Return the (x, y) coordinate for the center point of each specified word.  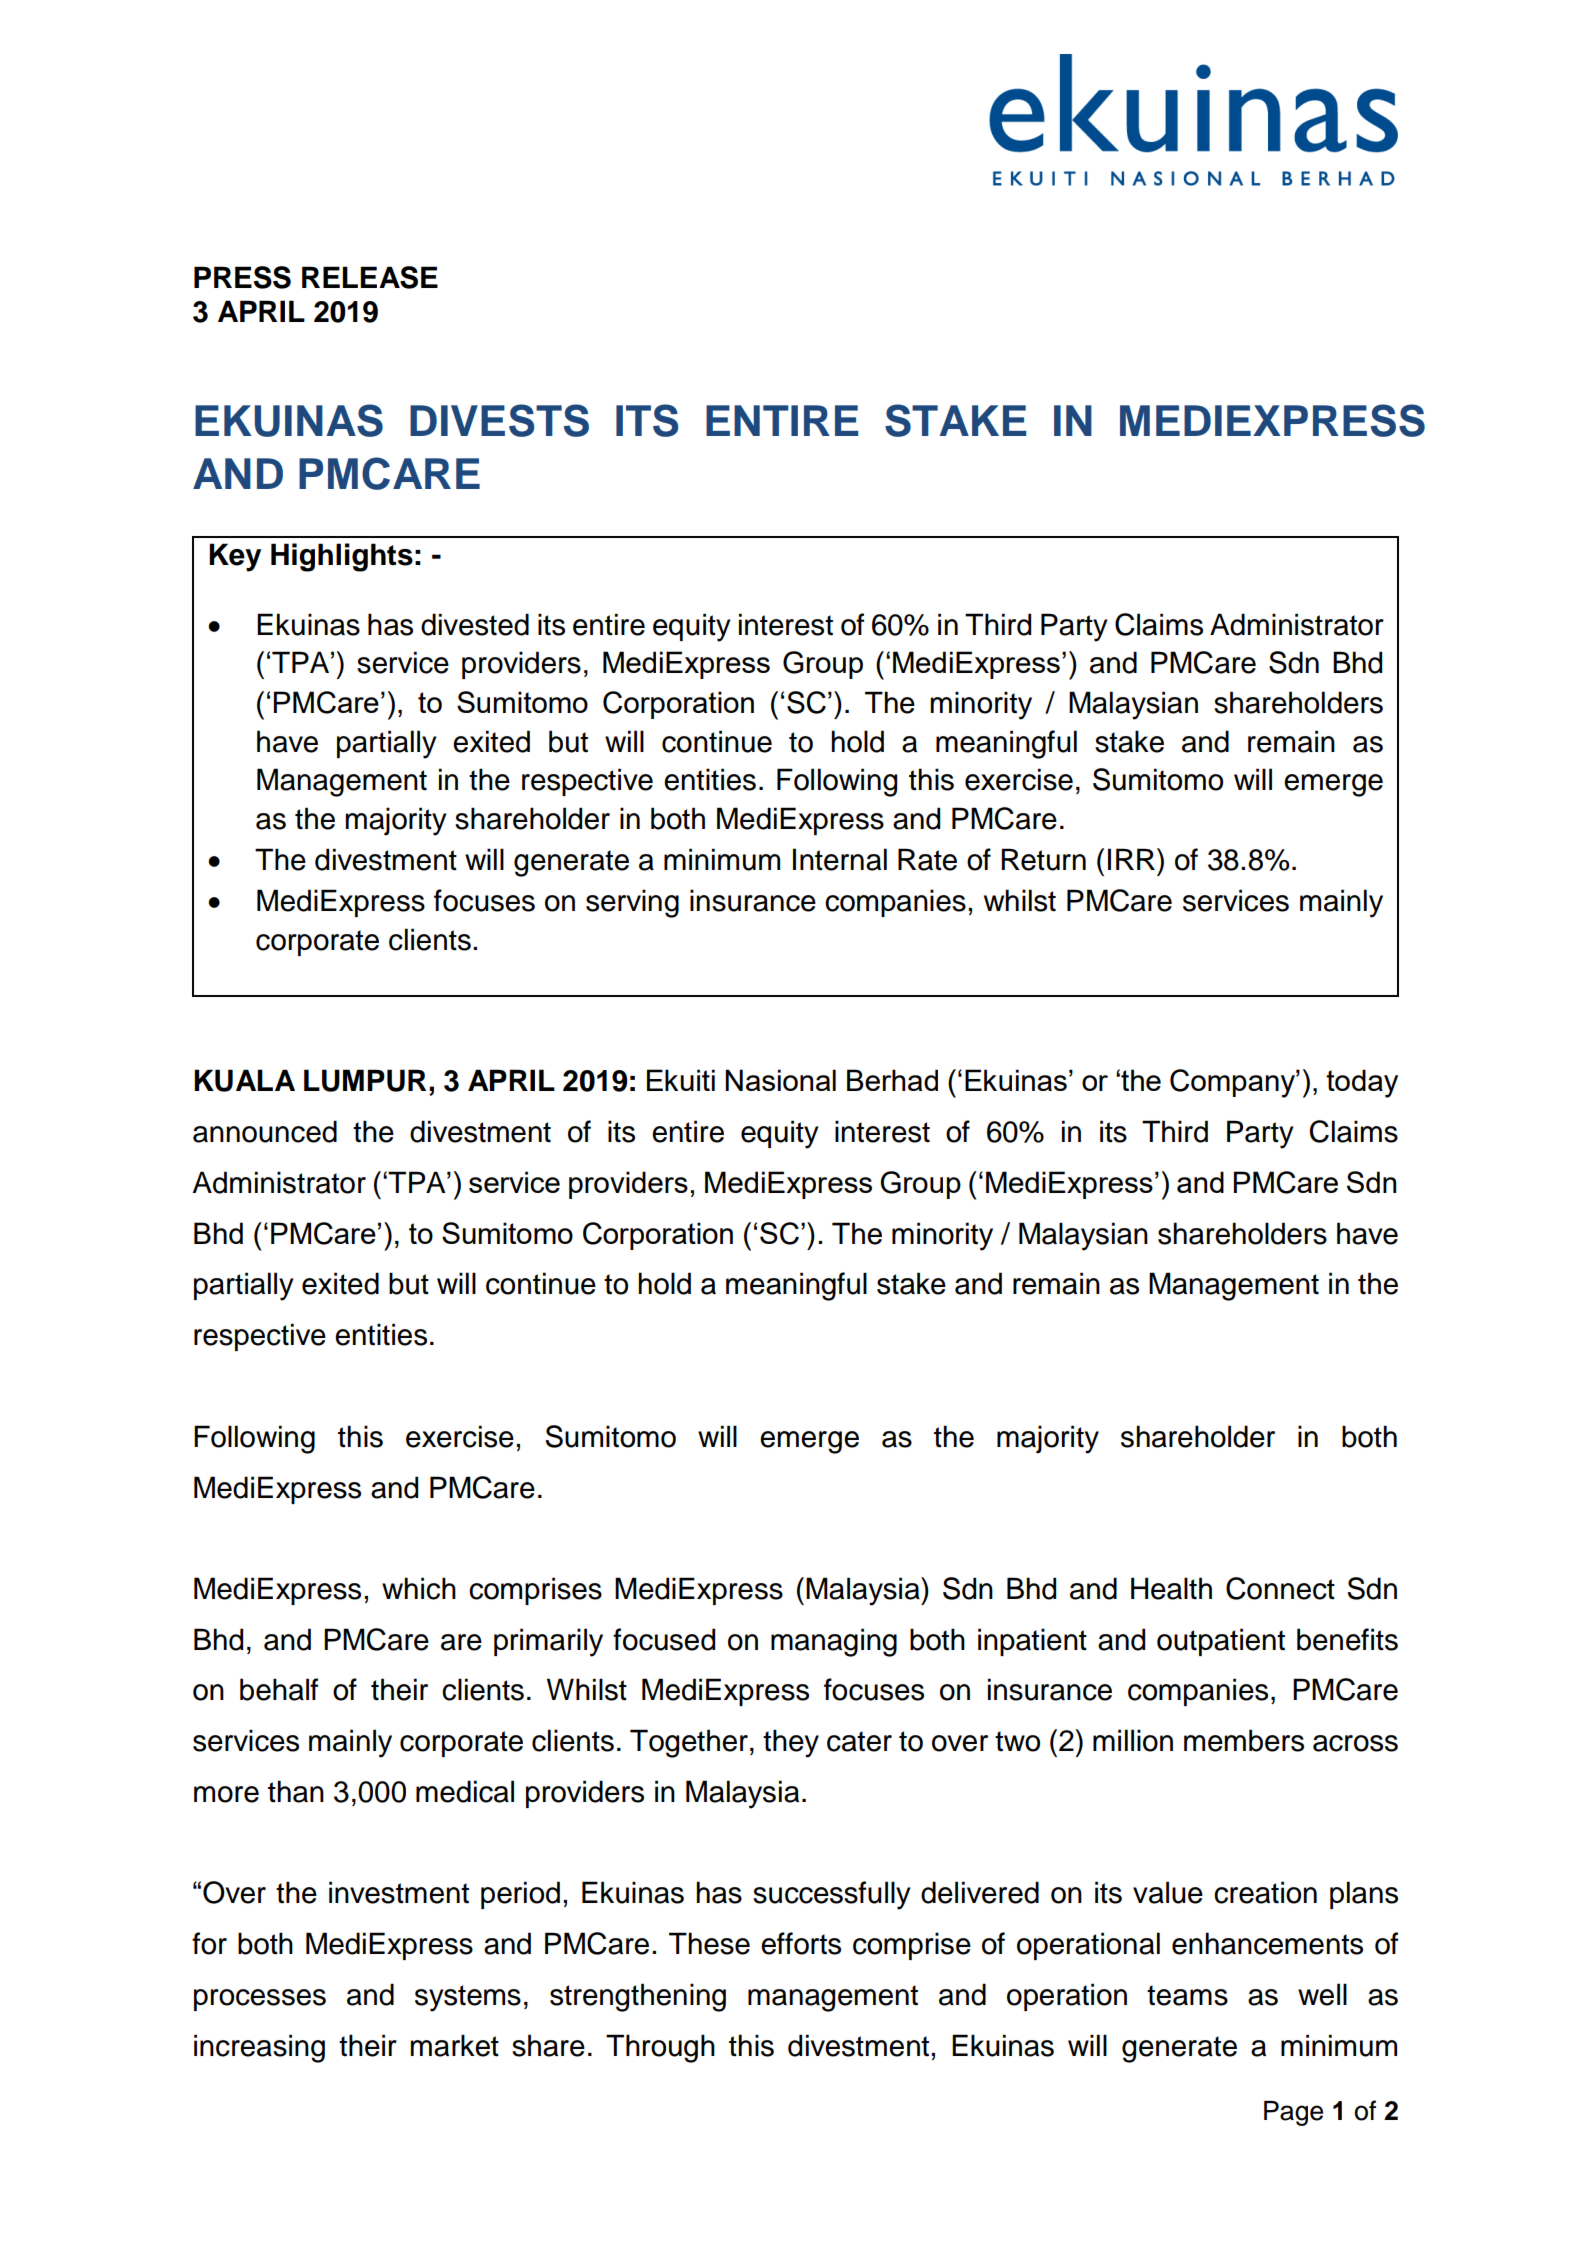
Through (660, 2048)
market (454, 2045)
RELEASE (370, 277)
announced (265, 1131)
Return (1044, 859)
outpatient (1221, 1642)
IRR (1133, 859)
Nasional (780, 1080)
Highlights (342, 557)
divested (475, 624)
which (419, 1588)
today (1362, 1083)
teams (1187, 1995)
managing (834, 1642)
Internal (840, 859)
